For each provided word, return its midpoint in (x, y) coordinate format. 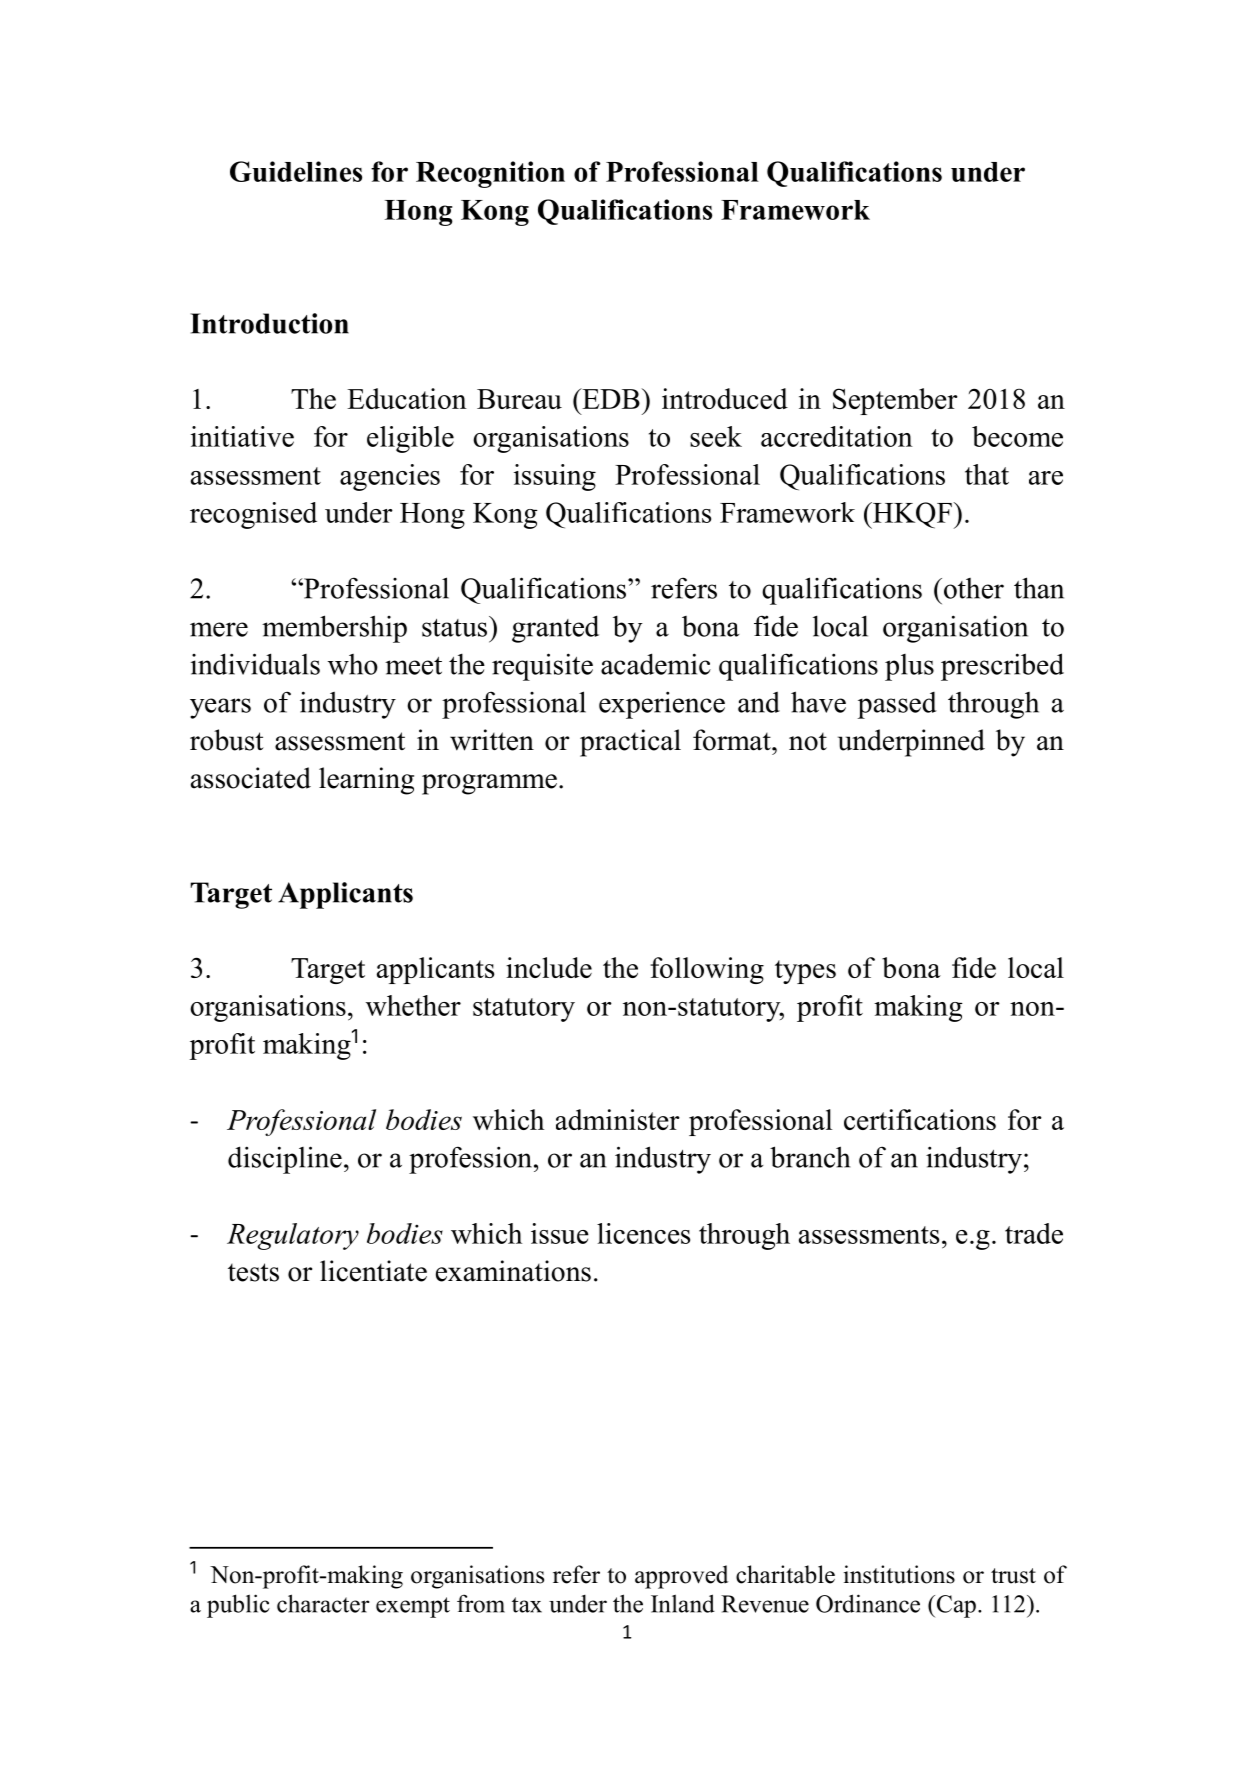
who (353, 664)
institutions (899, 1574)
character (323, 1603)
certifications (920, 1119)
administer (618, 1119)
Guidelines (296, 171)
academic (656, 664)
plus (909, 667)
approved (681, 1577)
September (895, 401)
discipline (285, 1160)
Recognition (490, 174)
